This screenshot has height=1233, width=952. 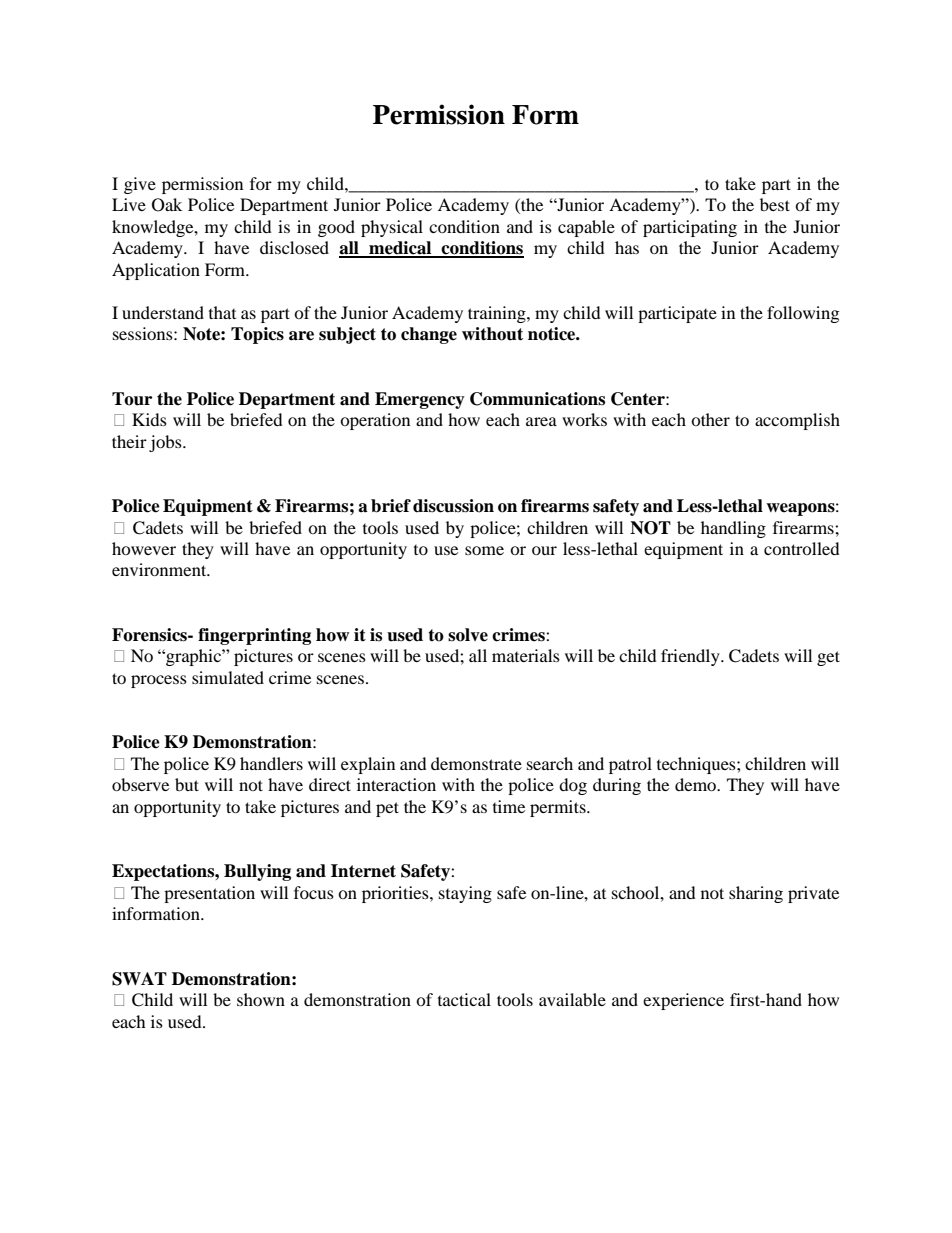 I want to click on other, so click(x=710, y=419).
